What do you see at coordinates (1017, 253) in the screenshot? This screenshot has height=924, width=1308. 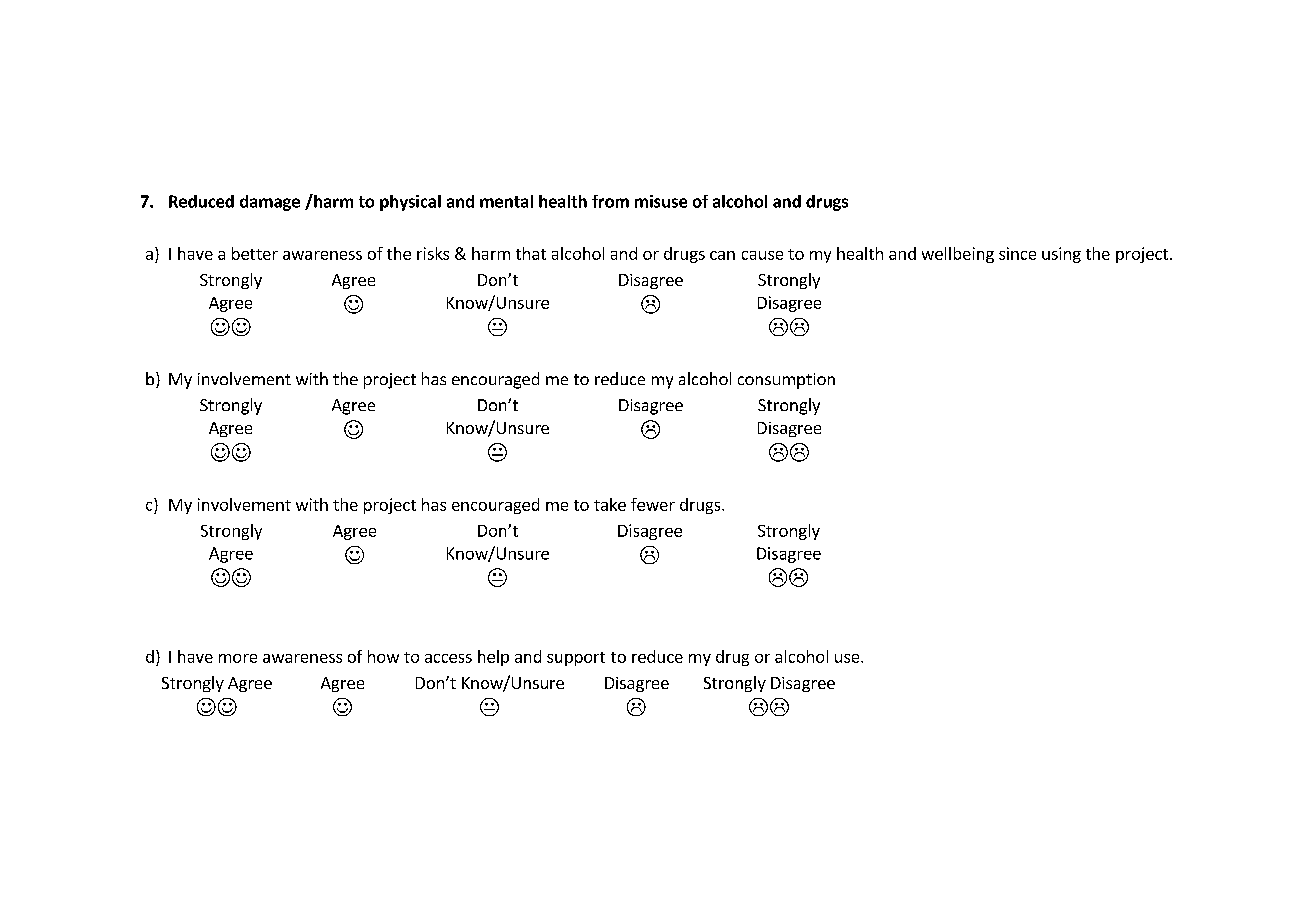 I see `since` at bounding box center [1017, 253].
